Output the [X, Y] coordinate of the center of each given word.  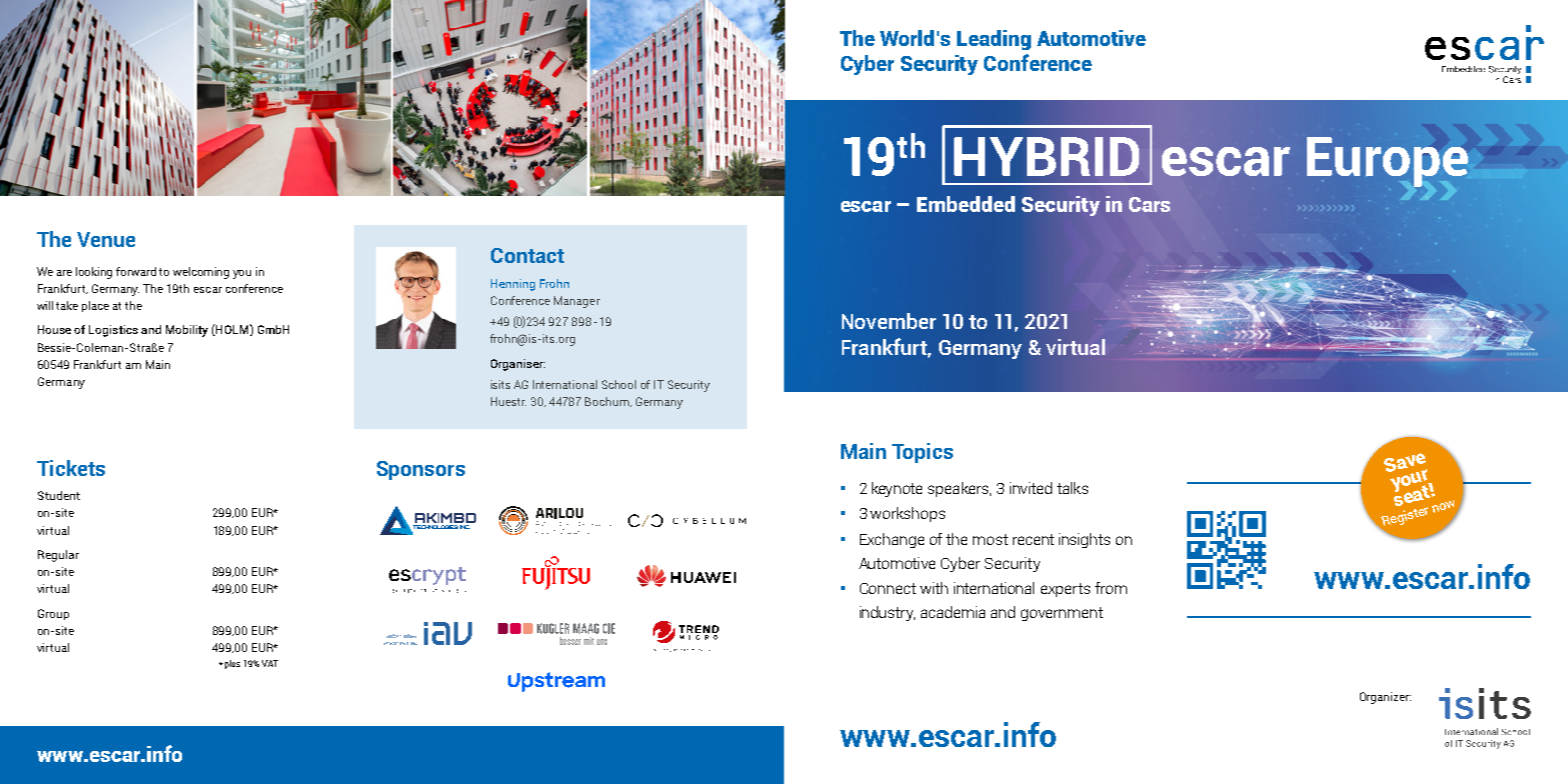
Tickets [71, 468]
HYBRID [1046, 156]
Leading [994, 40]
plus [231, 664]
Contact [527, 255]
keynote [897, 489]
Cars [1149, 204]
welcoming [201, 273]
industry [887, 613]
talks [1072, 488]
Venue [106, 239]
